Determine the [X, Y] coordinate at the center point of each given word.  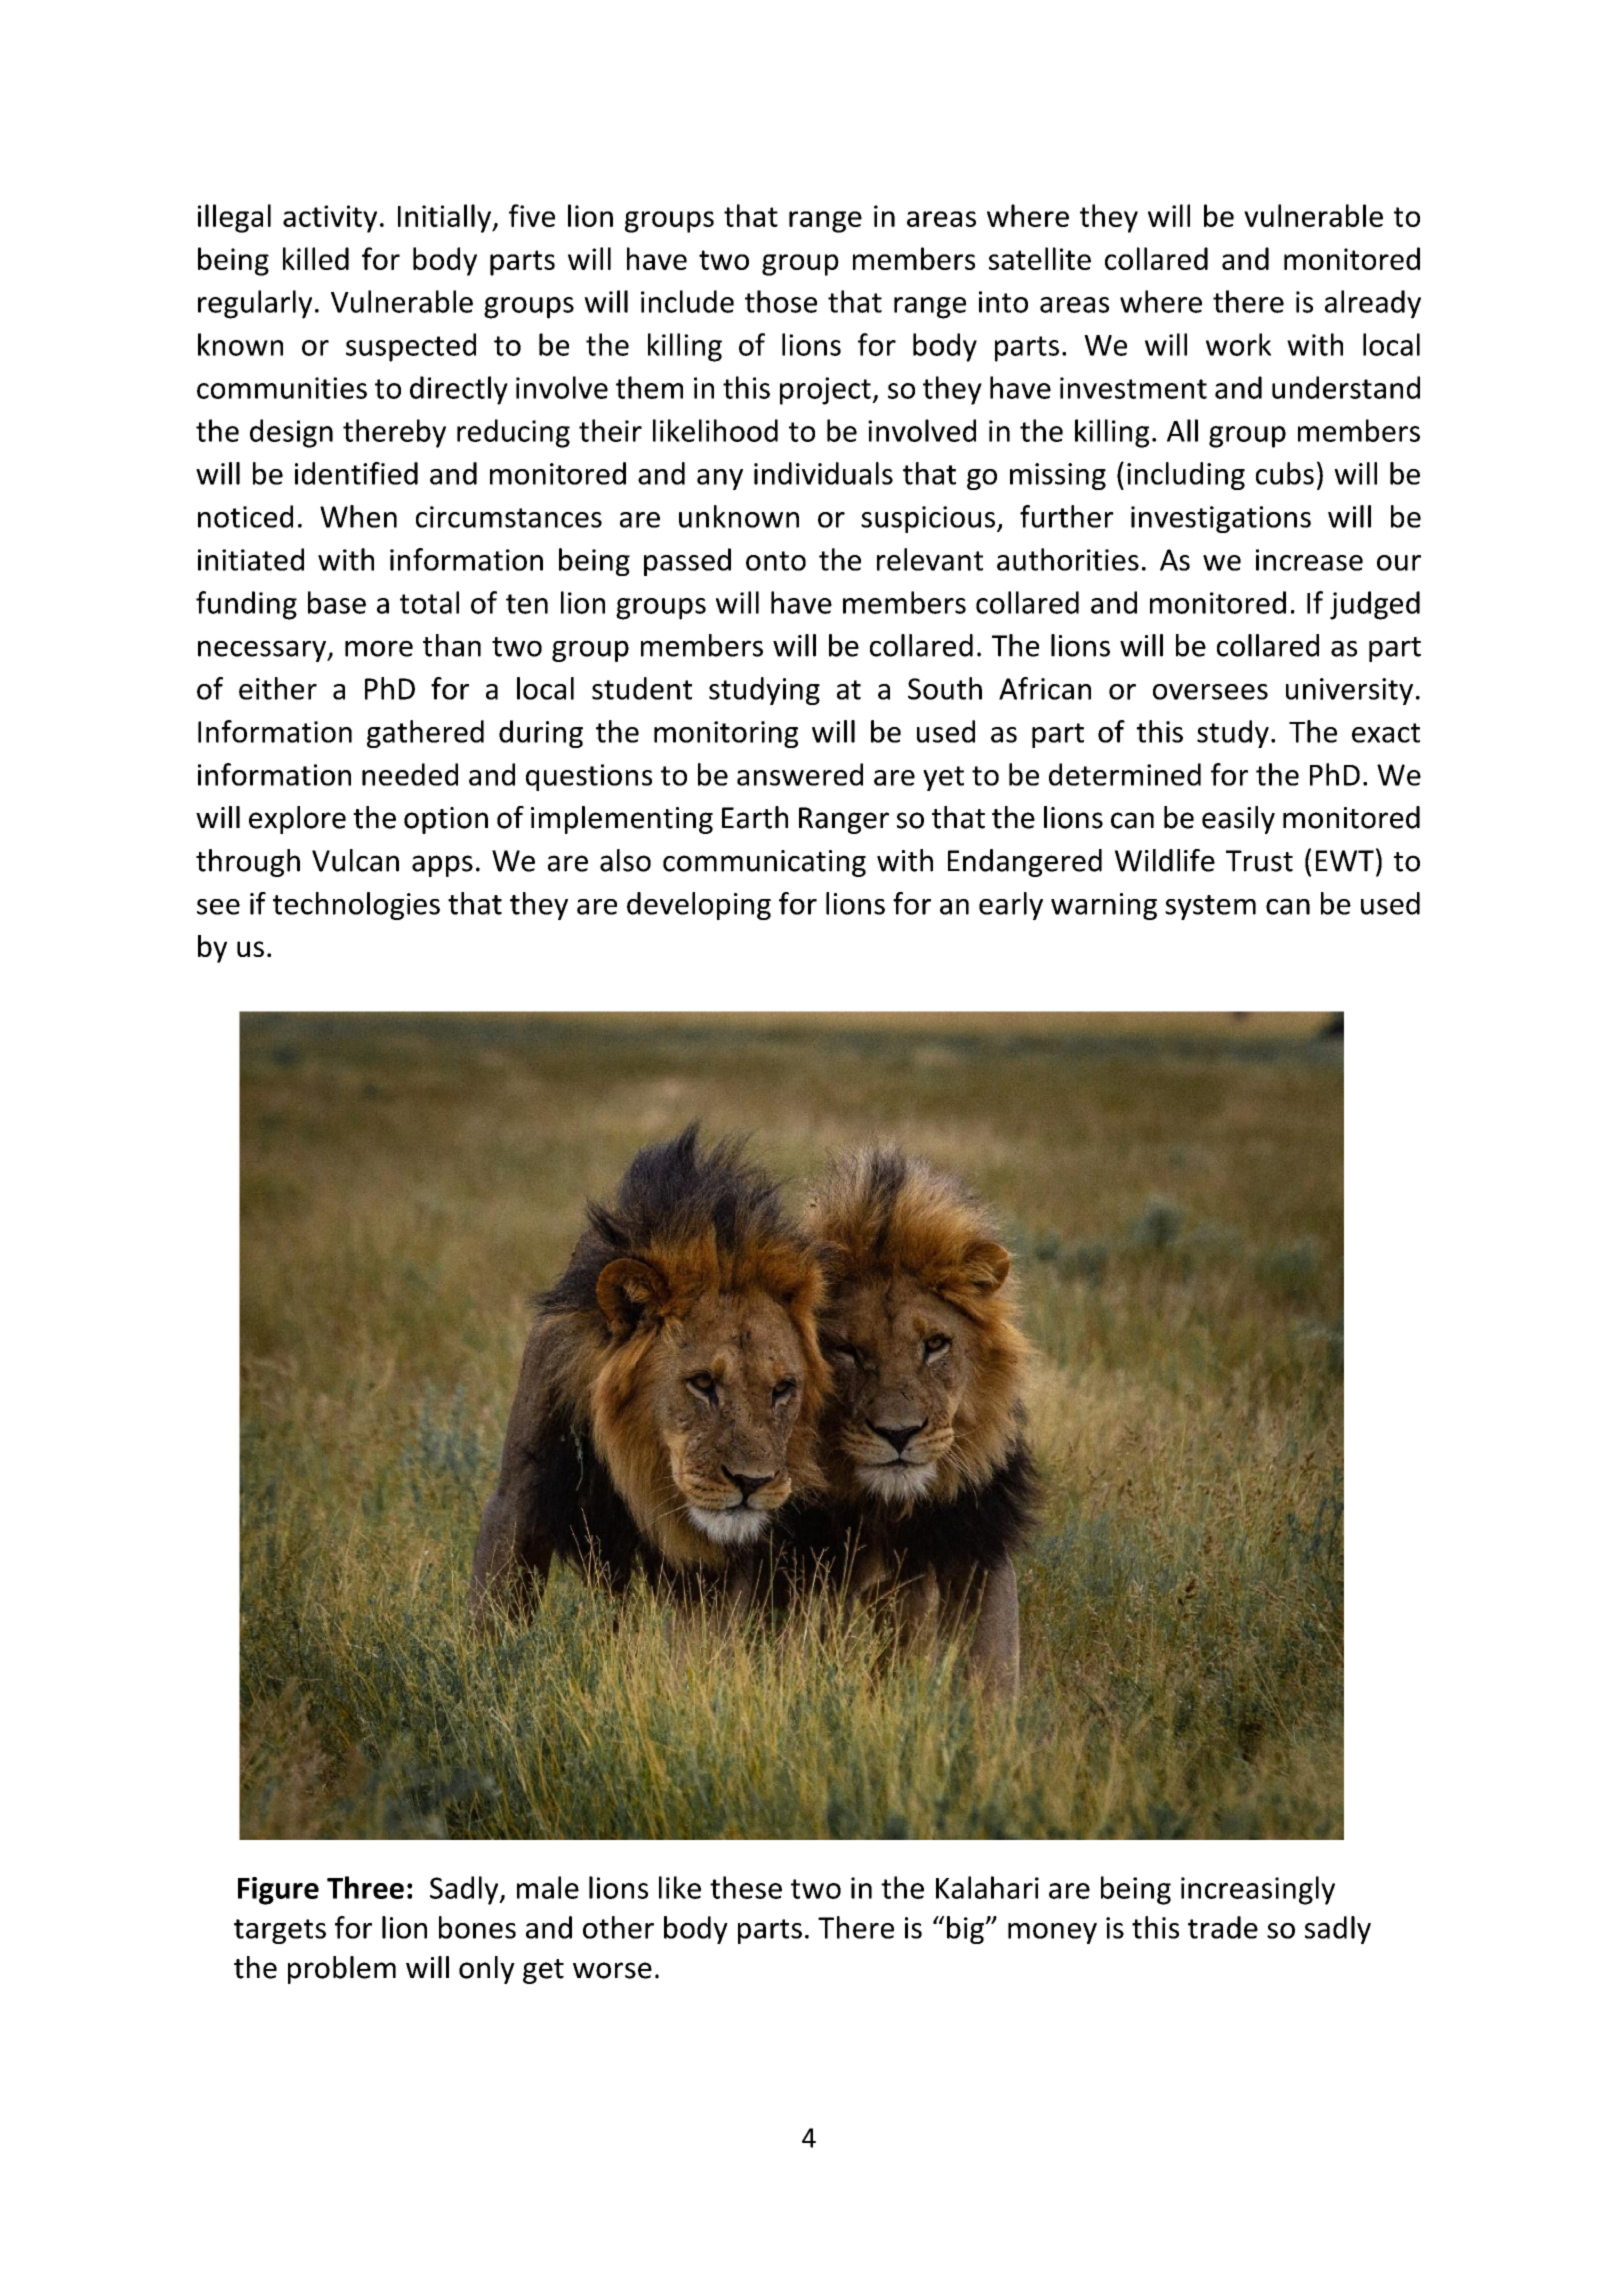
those [781, 301]
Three [365, 1887]
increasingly [1258, 1890]
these [746, 1887]
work [1238, 344]
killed [316, 258]
